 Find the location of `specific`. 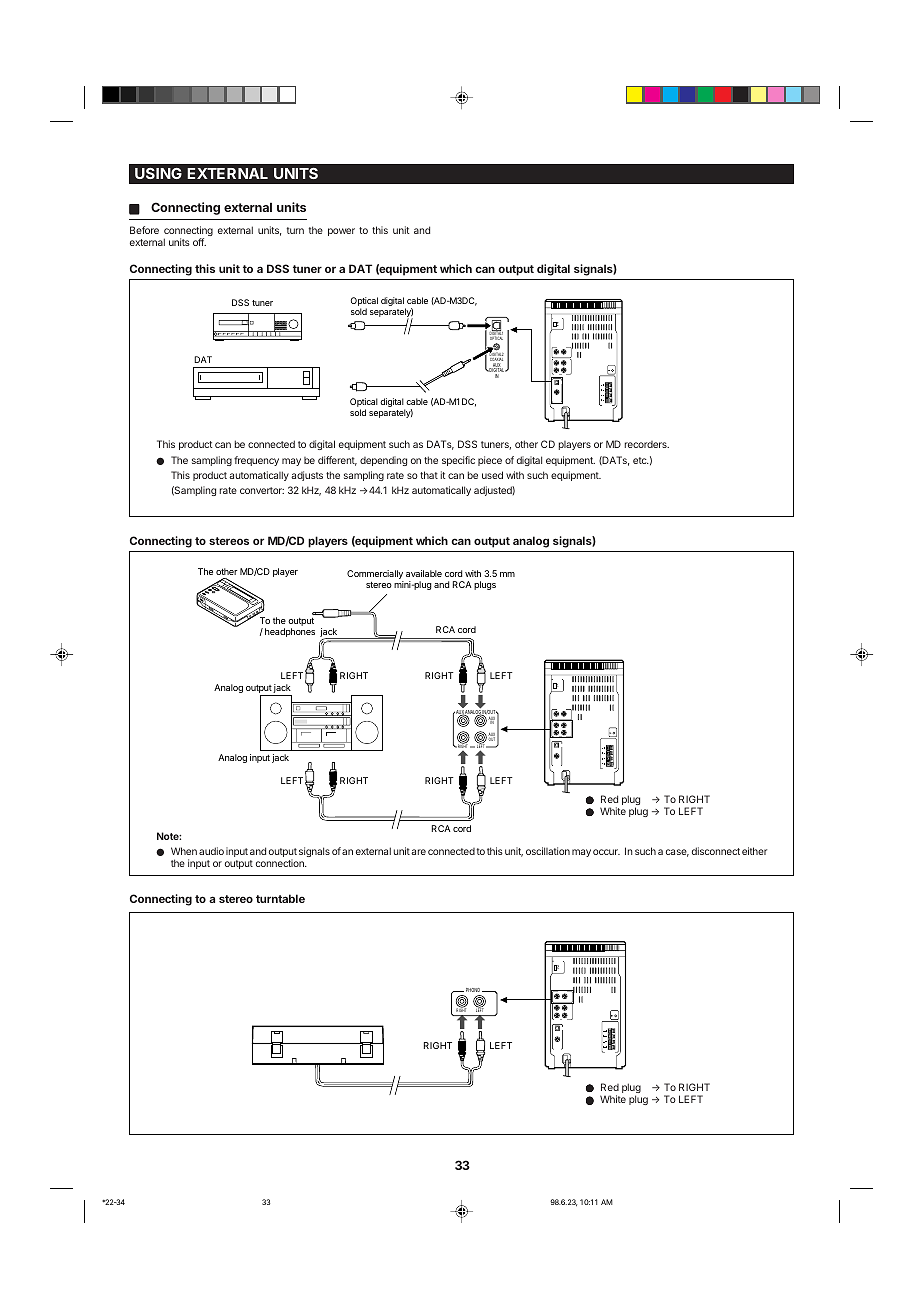

specific is located at coordinates (458, 461).
